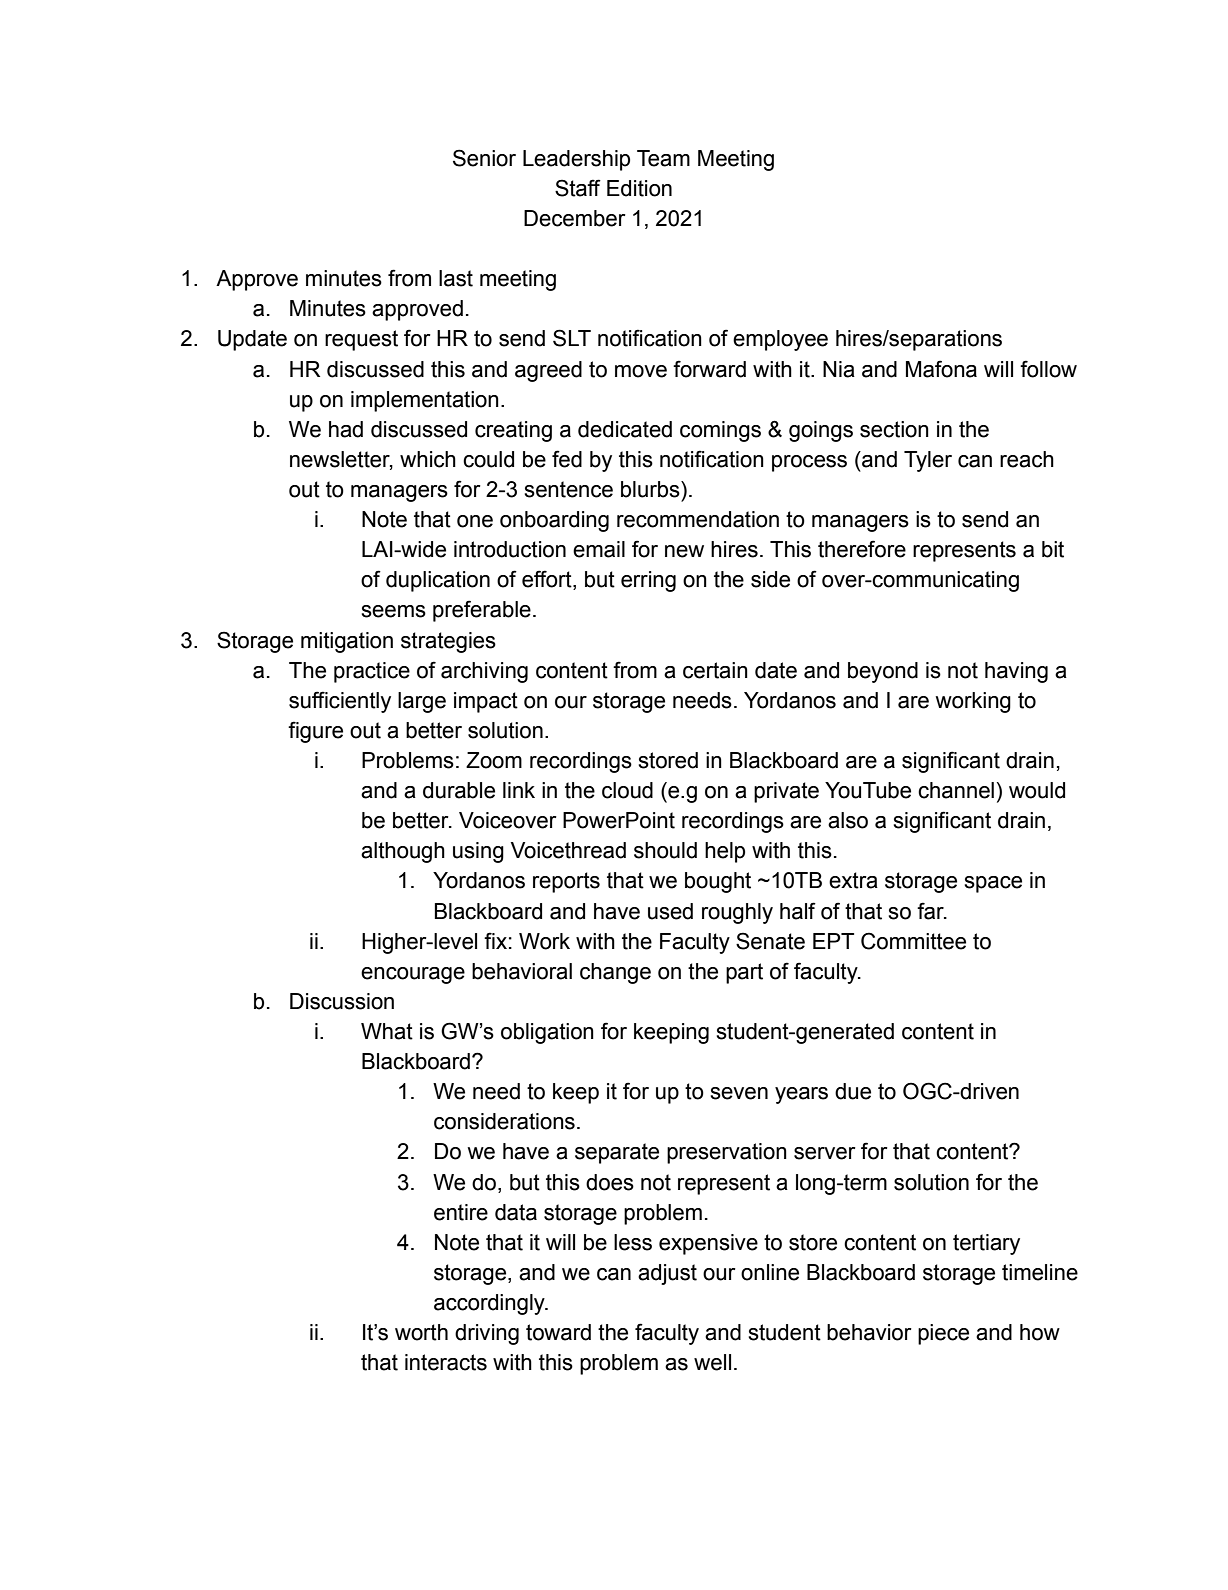  Describe the element at coordinates (1048, 369) in the screenshot. I see `follow` at that location.
